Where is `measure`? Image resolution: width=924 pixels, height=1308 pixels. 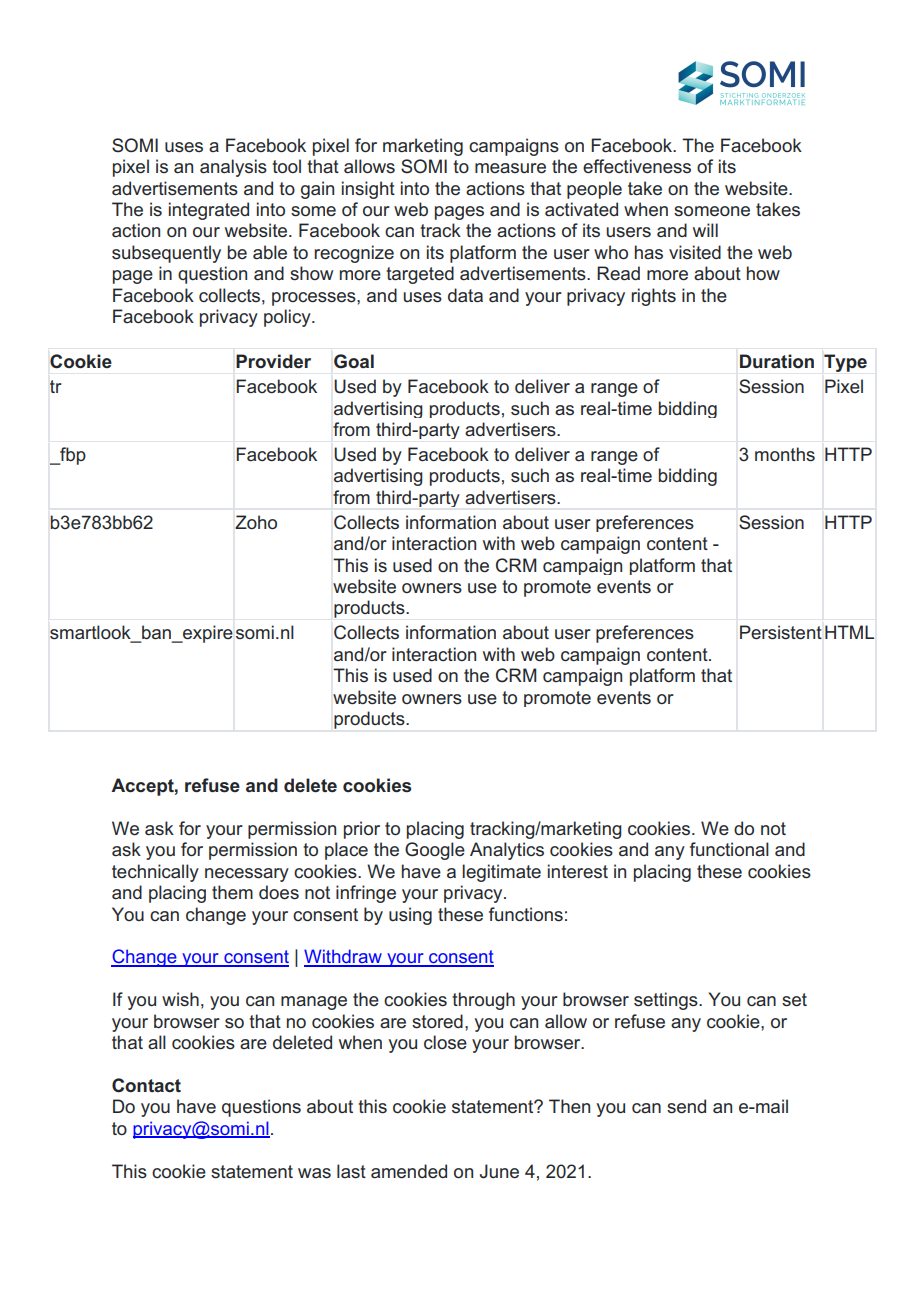 measure is located at coordinates (510, 168).
